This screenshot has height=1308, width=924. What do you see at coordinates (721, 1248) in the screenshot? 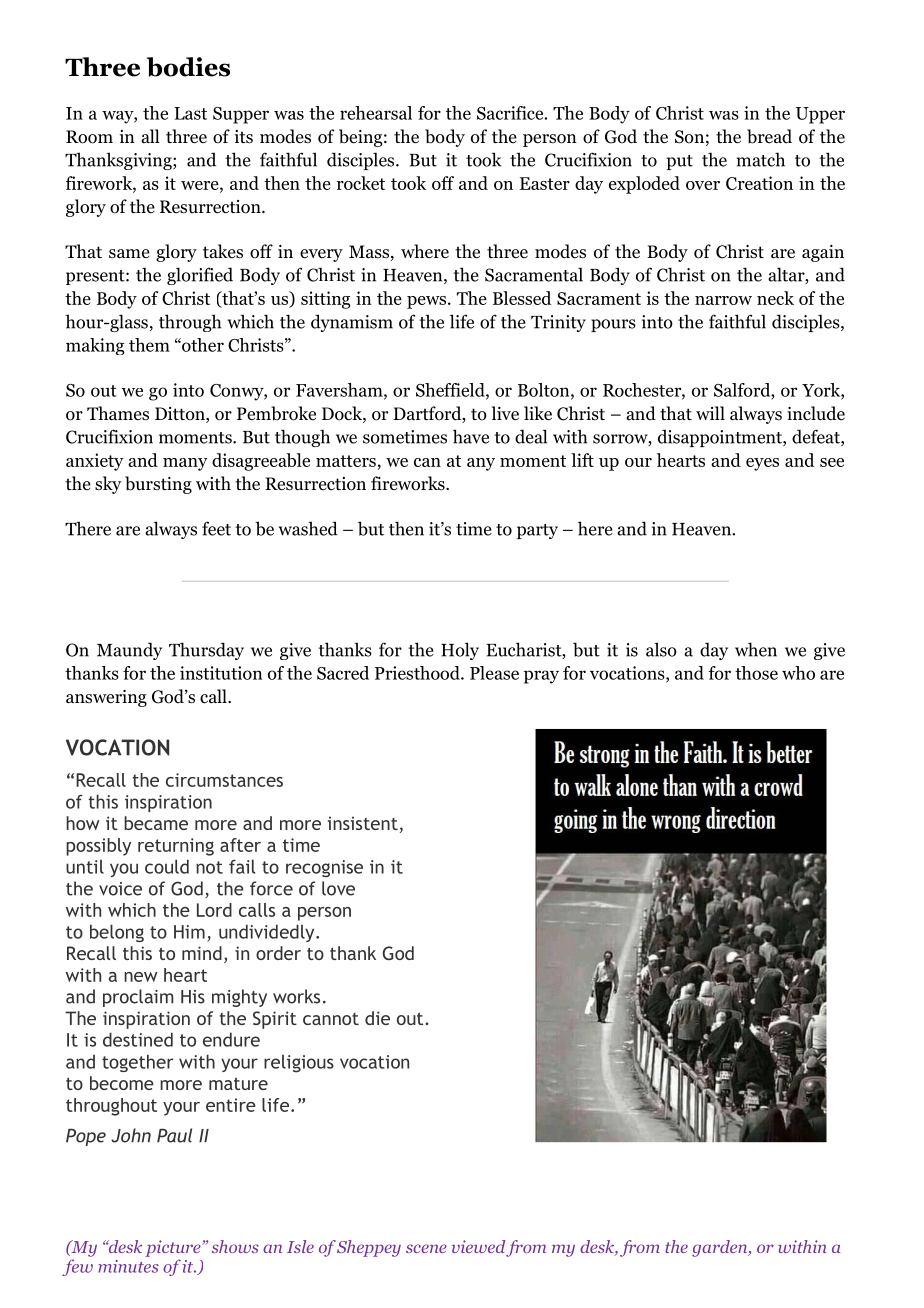
I see `garden` at bounding box center [721, 1248].
